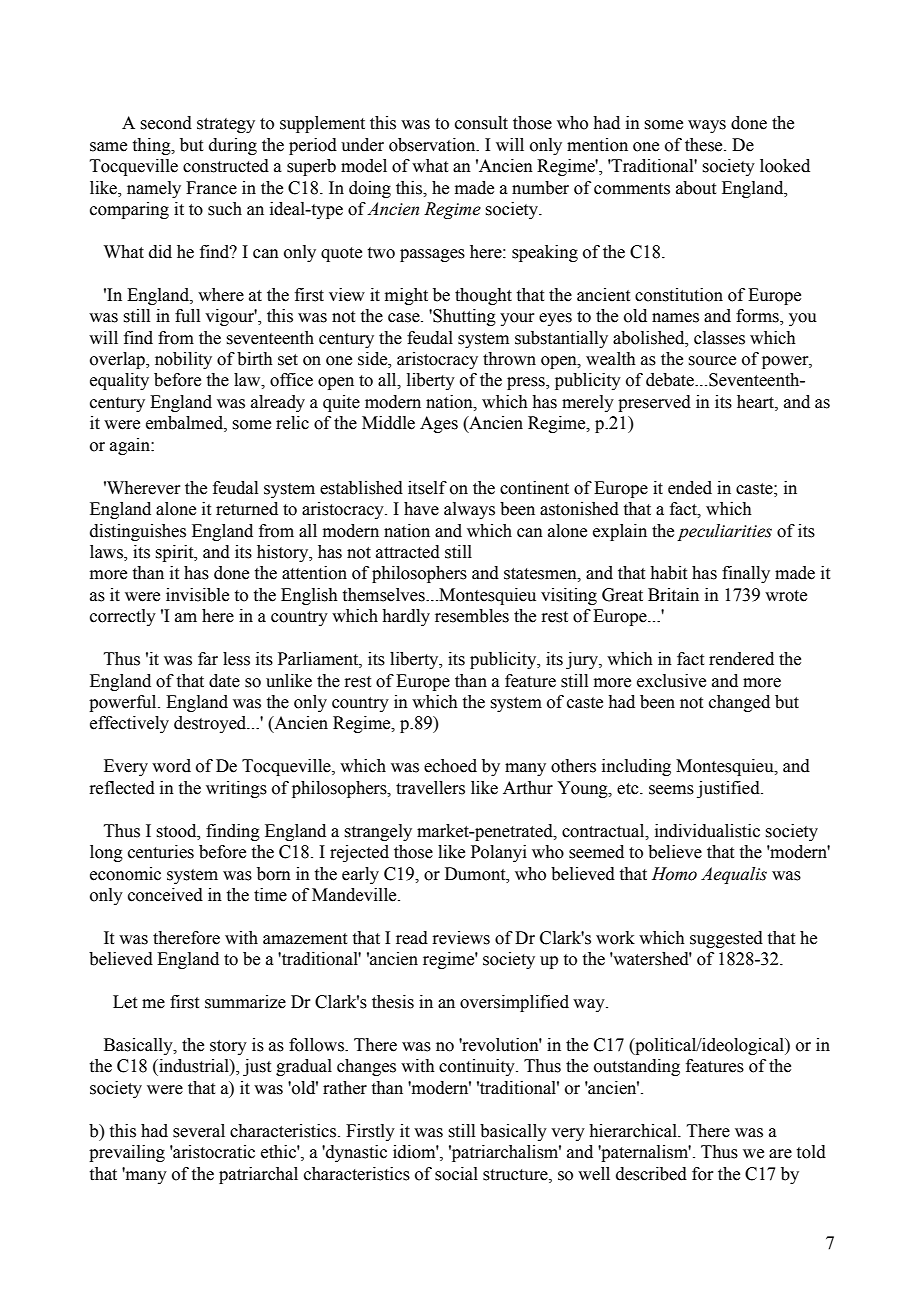 The image size is (924, 1308). Describe the element at coordinates (199, 1131) in the page. I see `several` at that location.
